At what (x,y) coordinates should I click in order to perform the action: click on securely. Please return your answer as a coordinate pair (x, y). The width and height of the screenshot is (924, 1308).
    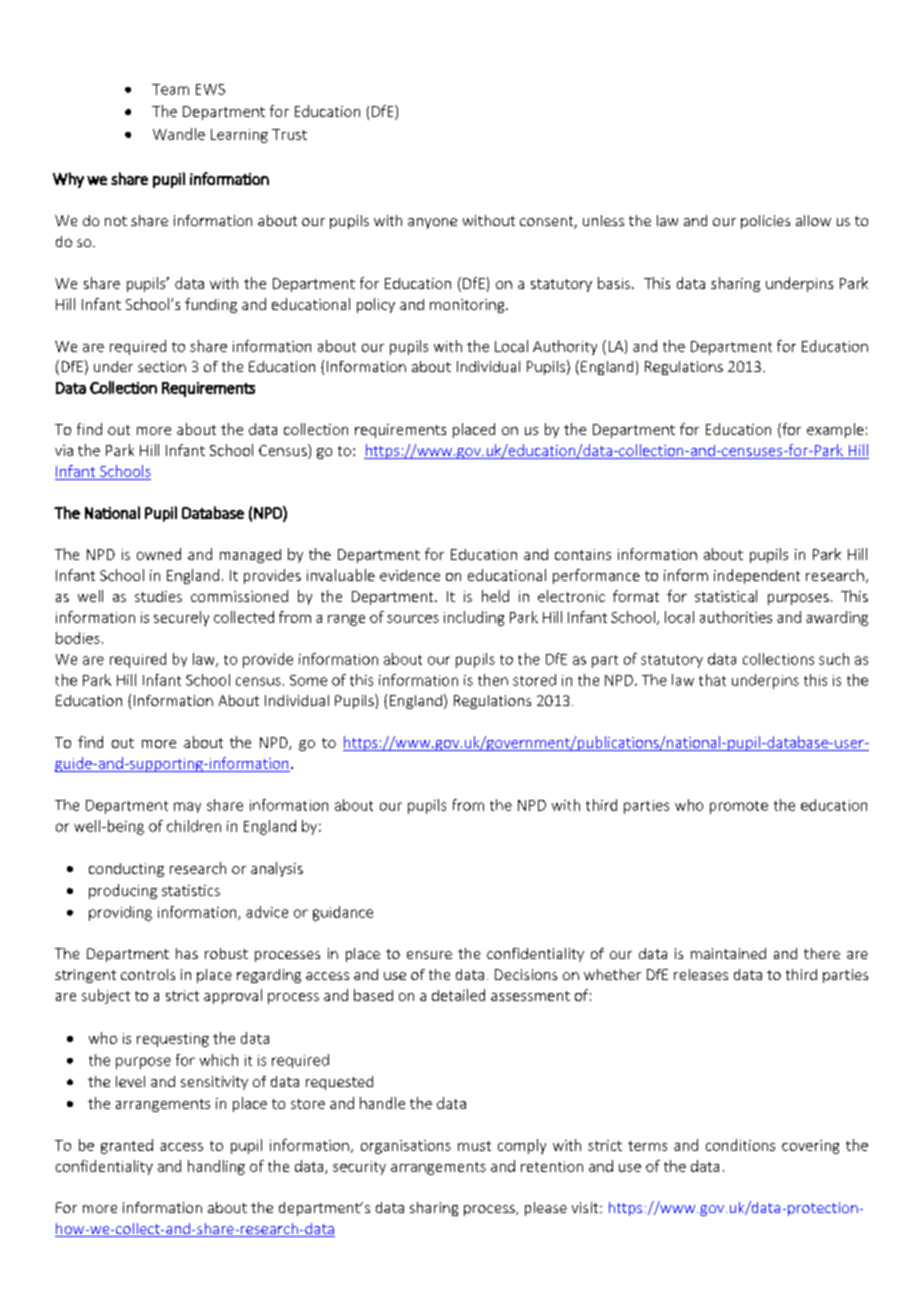
    Looking at the image, I should click on (181, 618).
